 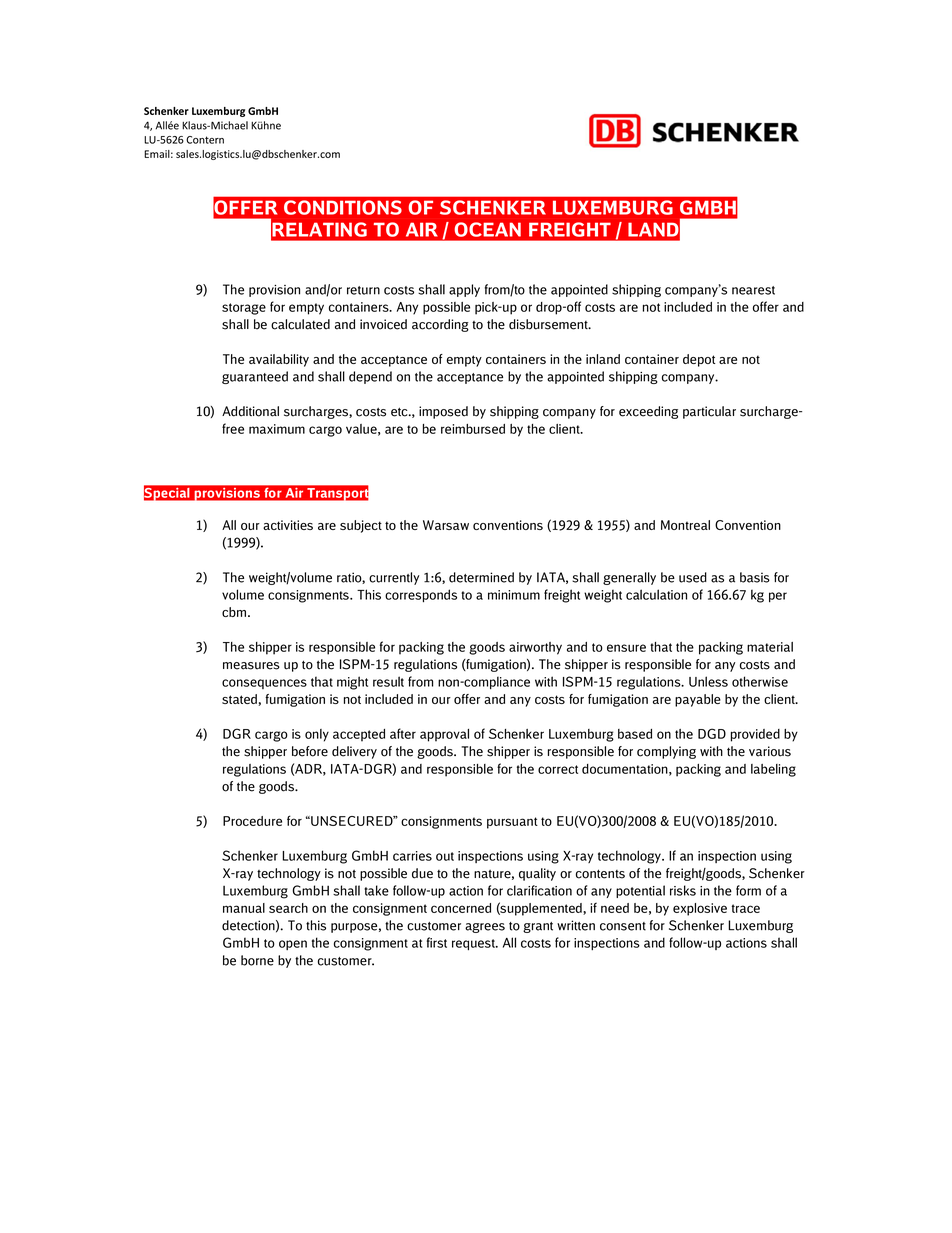 What do you see at coordinates (485, 928) in the document?
I see `agrees` at bounding box center [485, 928].
